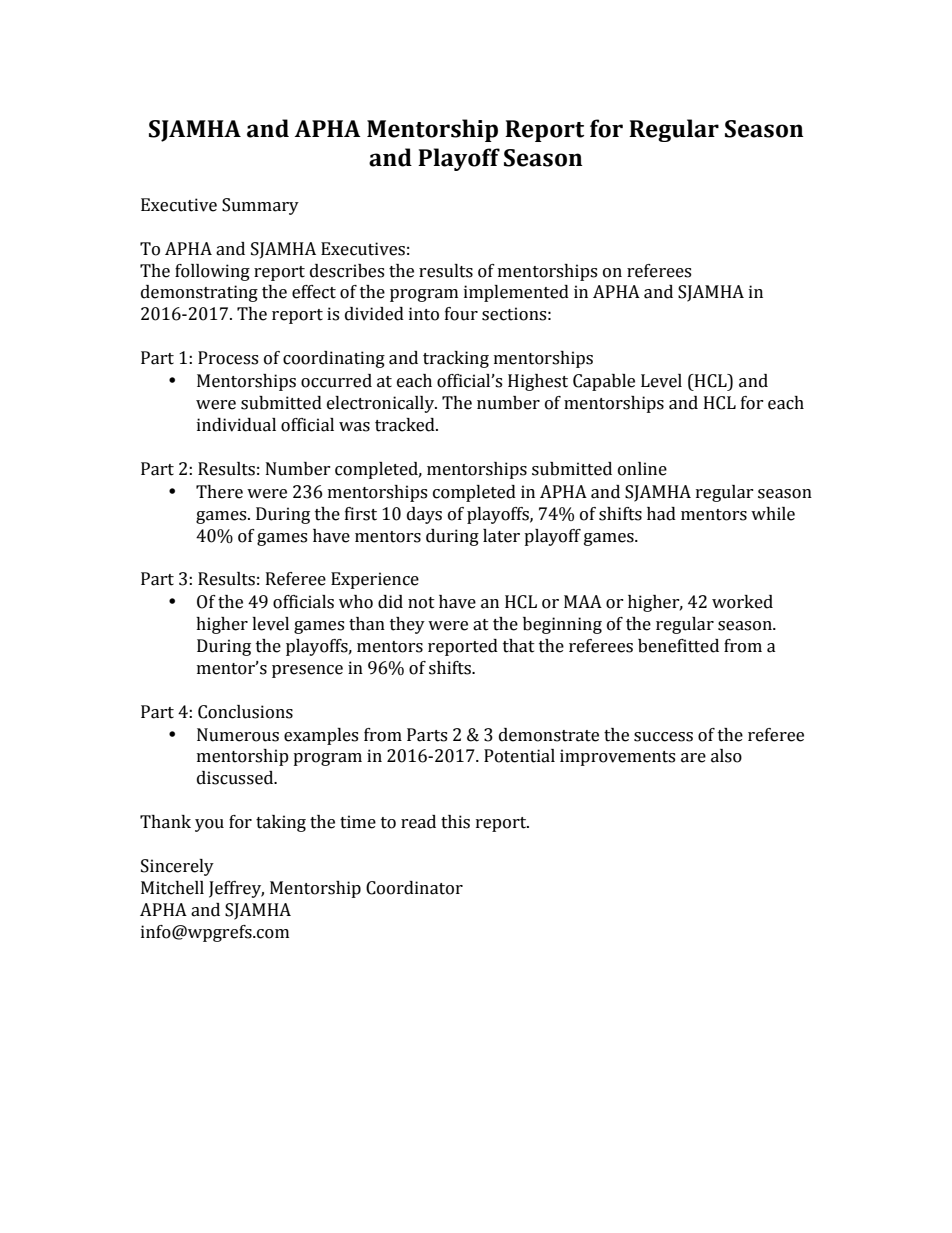 The image size is (952, 1233). I want to click on There, so click(219, 492).
